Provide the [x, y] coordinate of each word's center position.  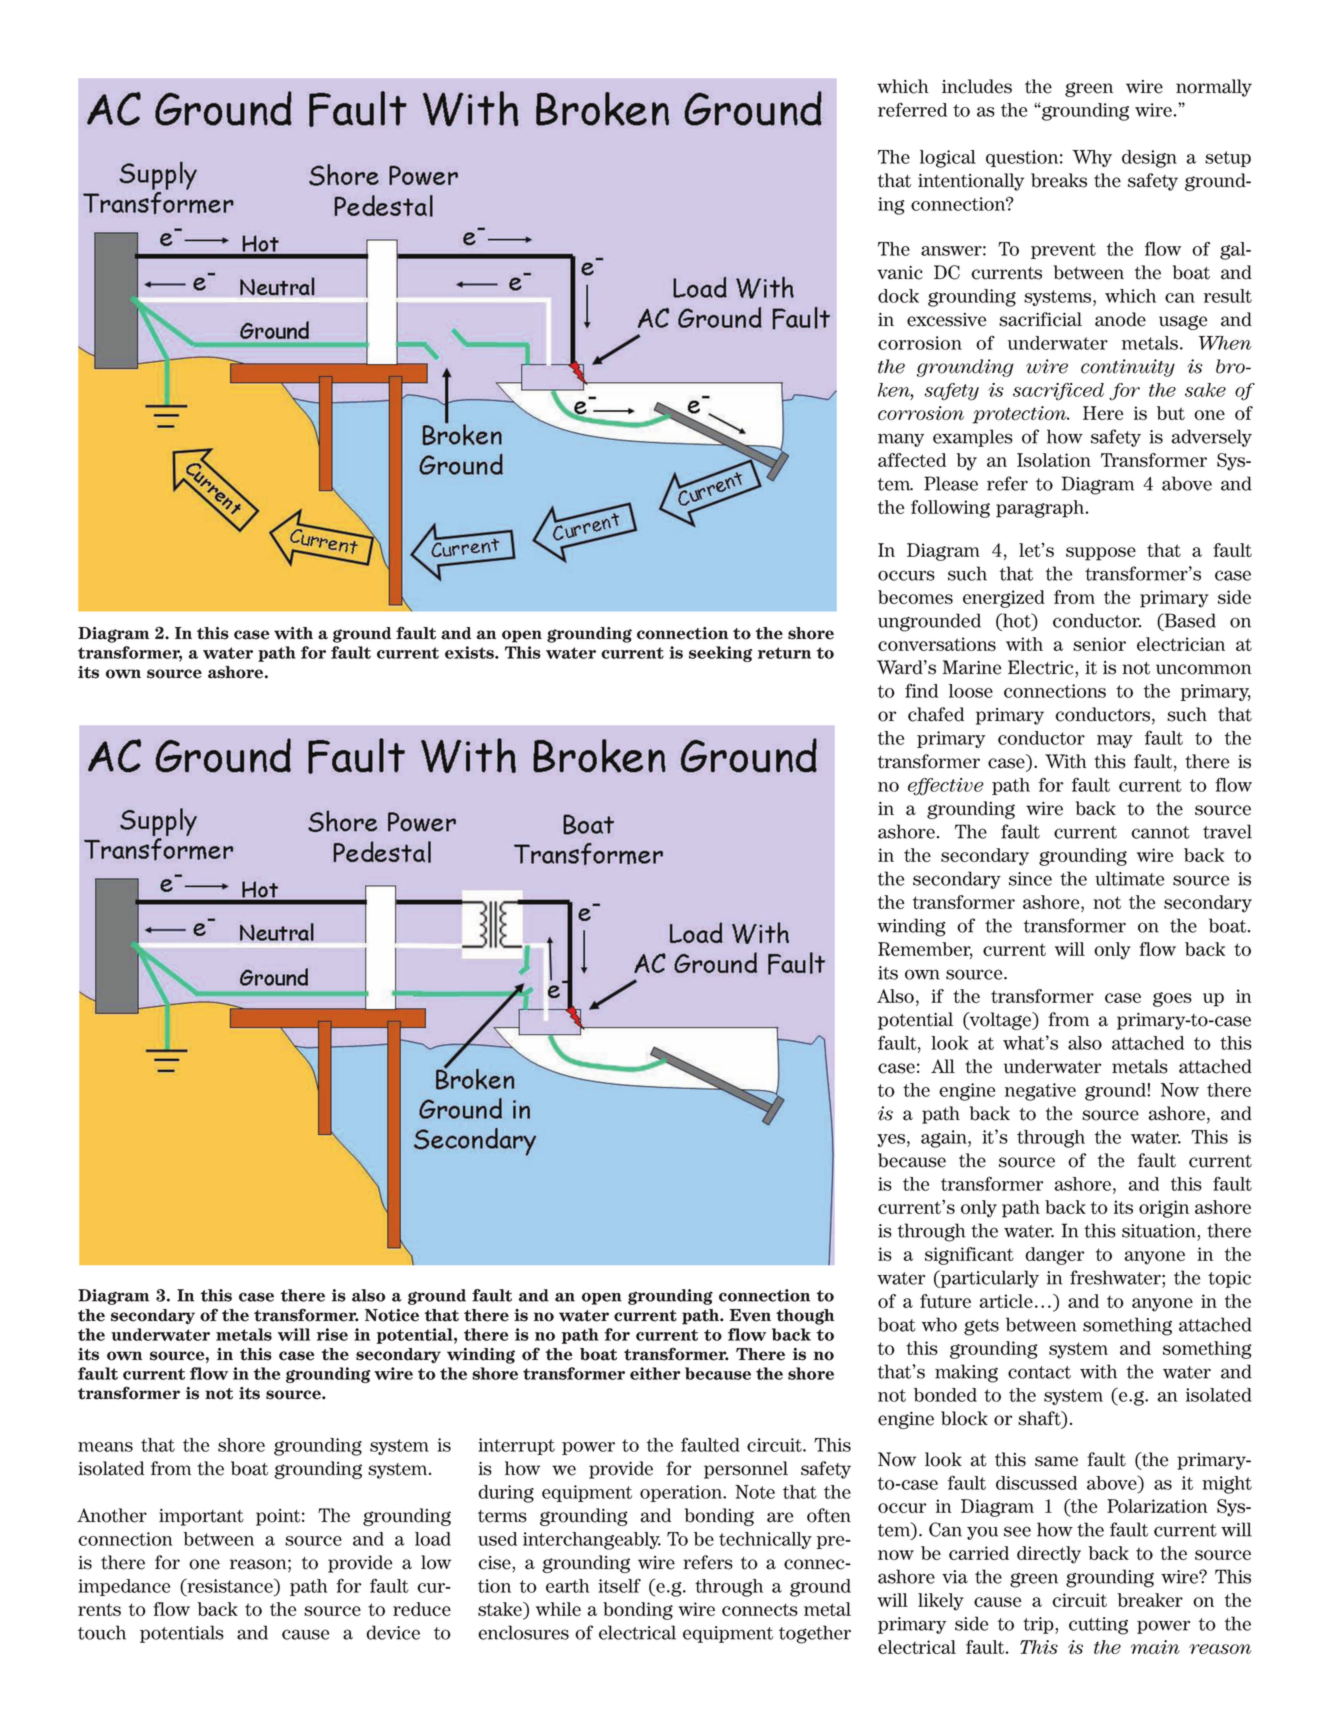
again [945, 1139]
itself [619, 1585]
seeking [720, 654]
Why [1092, 158]
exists [470, 652]
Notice [392, 1315]
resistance [230, 1585]
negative [1040, 1092]
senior [1099, 644]
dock [898, 296]
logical [948, 159]
